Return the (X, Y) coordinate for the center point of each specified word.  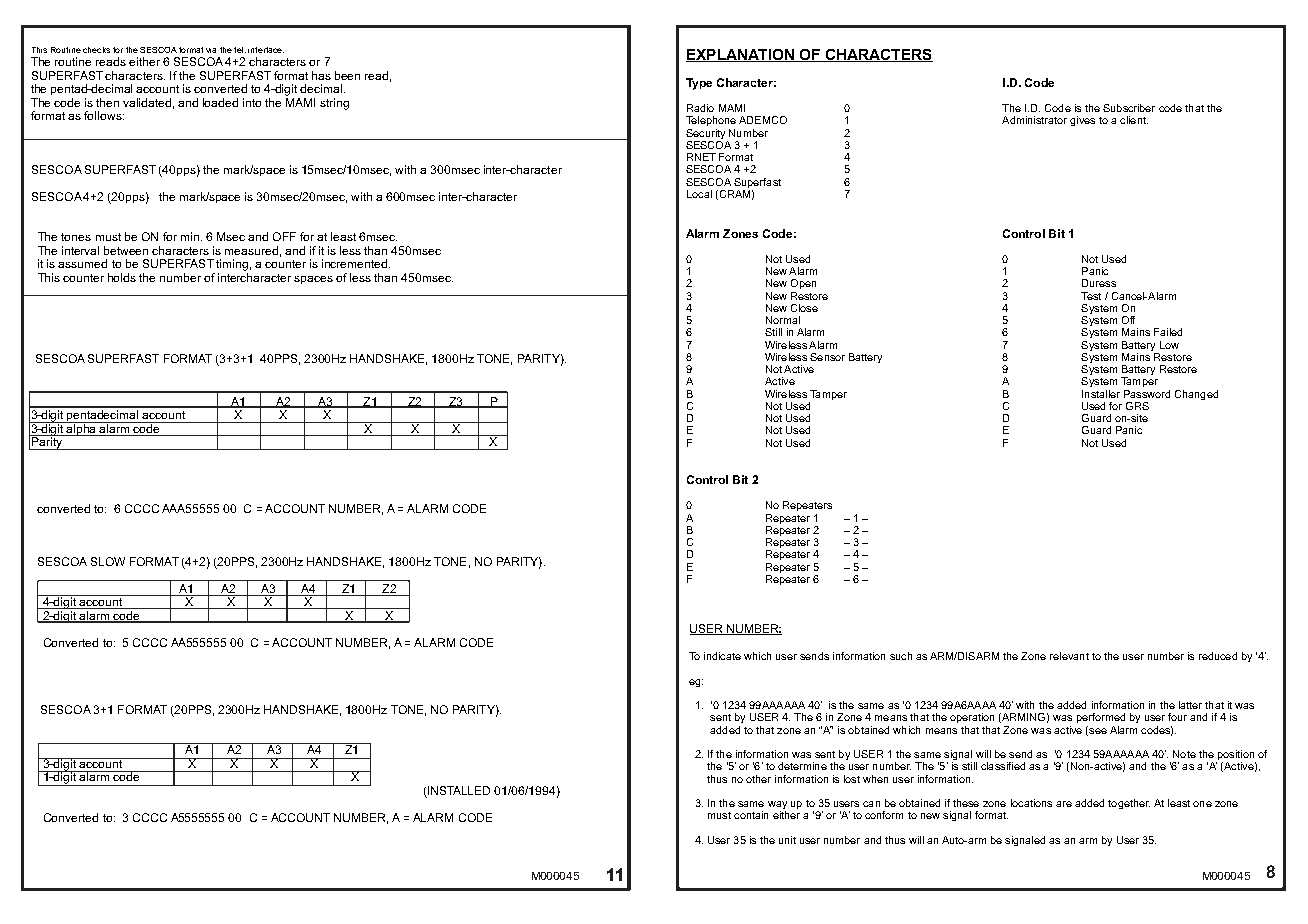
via (211, 50)
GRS (1137, 406)
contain (751, 815)
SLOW (108, 561)
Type (699, 84)
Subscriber (1129, 108)
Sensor (827, 357)
